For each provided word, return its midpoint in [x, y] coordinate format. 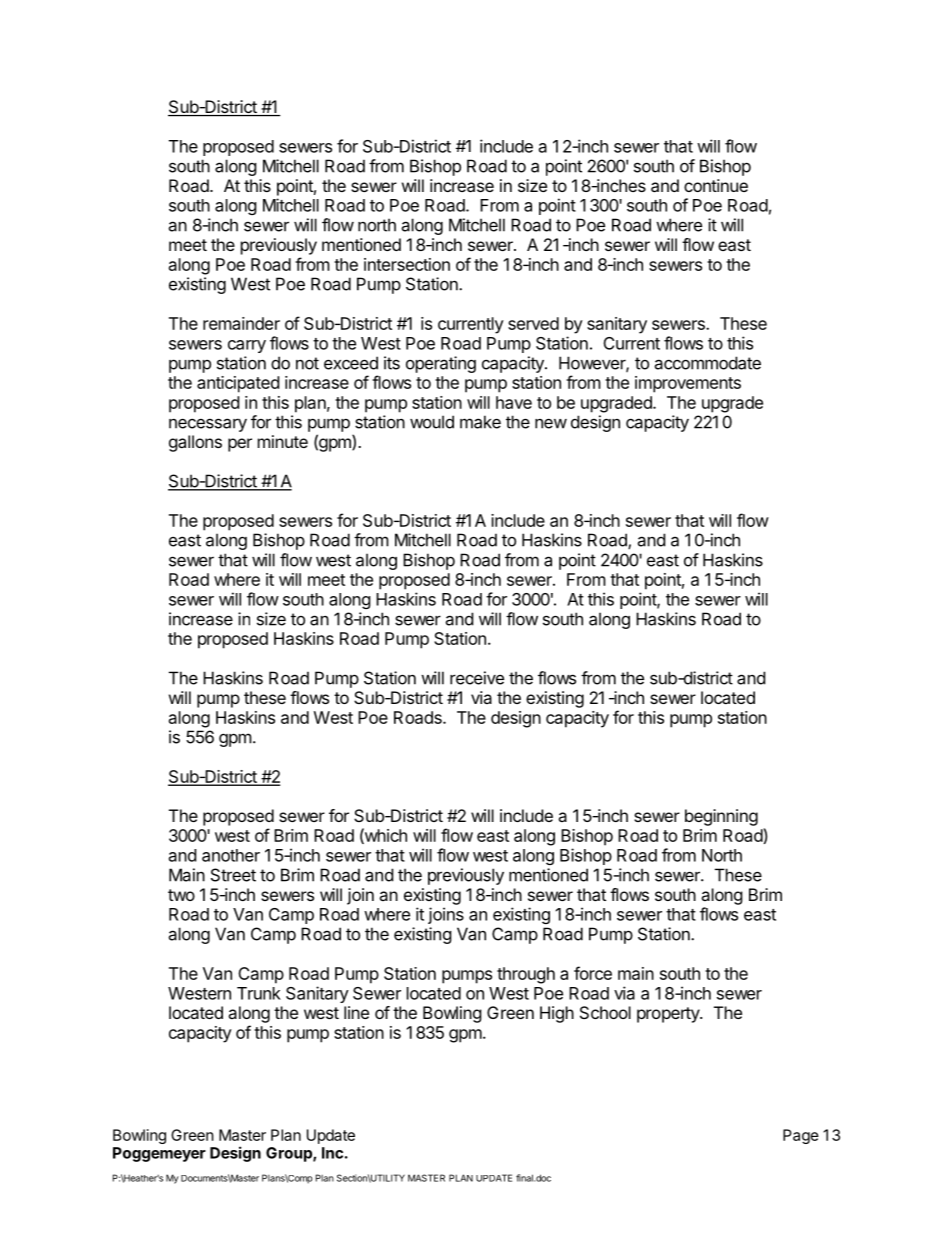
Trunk [259, 993]
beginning [721, 817]
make [480, 422]
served [533, 323]
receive [477, 678]
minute [283, 441]
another [231, 855]
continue [716, 185]
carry [247, 346]
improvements [688, 384]
